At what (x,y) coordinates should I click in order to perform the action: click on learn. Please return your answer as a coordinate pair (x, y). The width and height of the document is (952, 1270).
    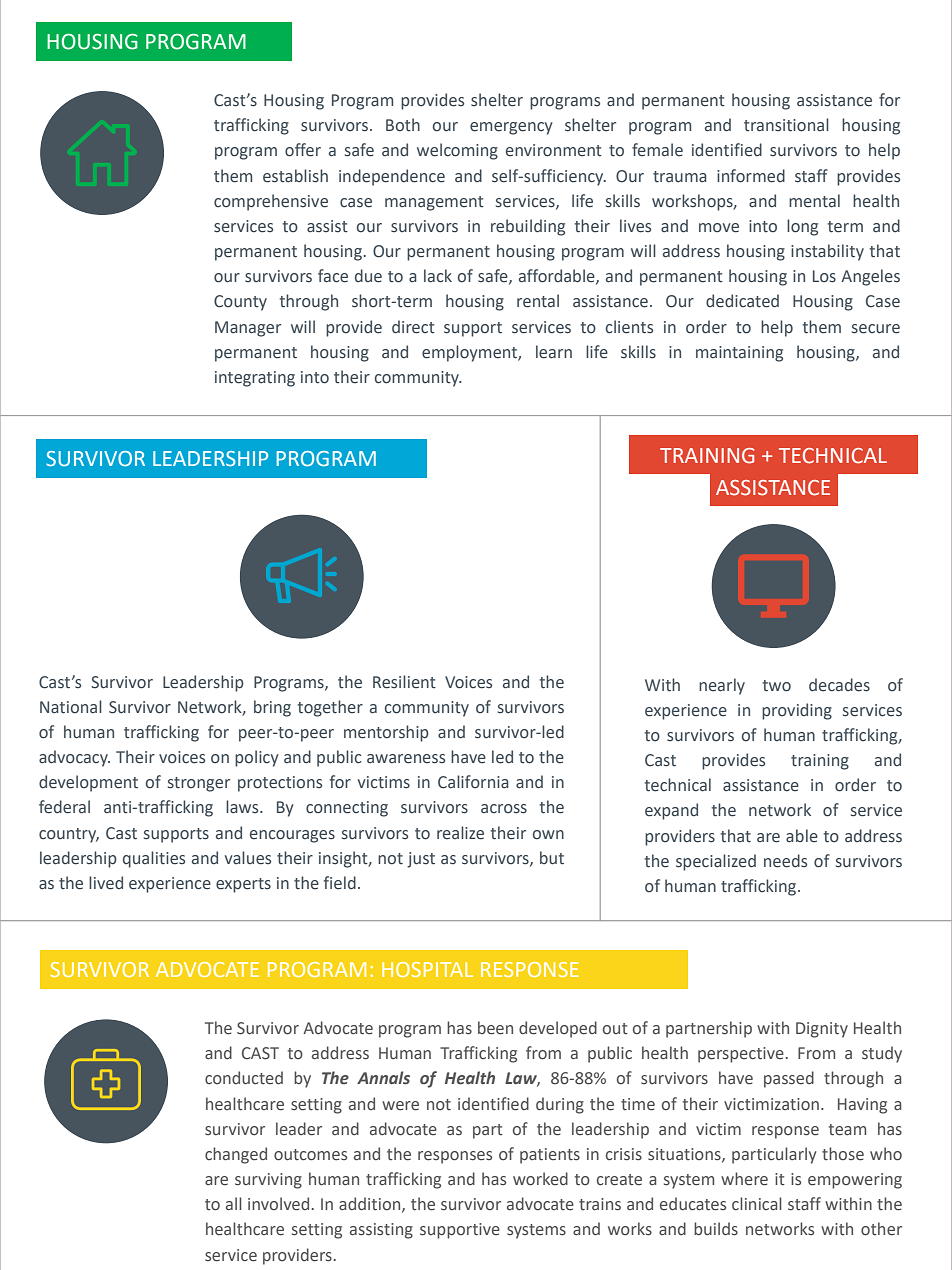
    Looking at the image, I should click on (554, 352).
